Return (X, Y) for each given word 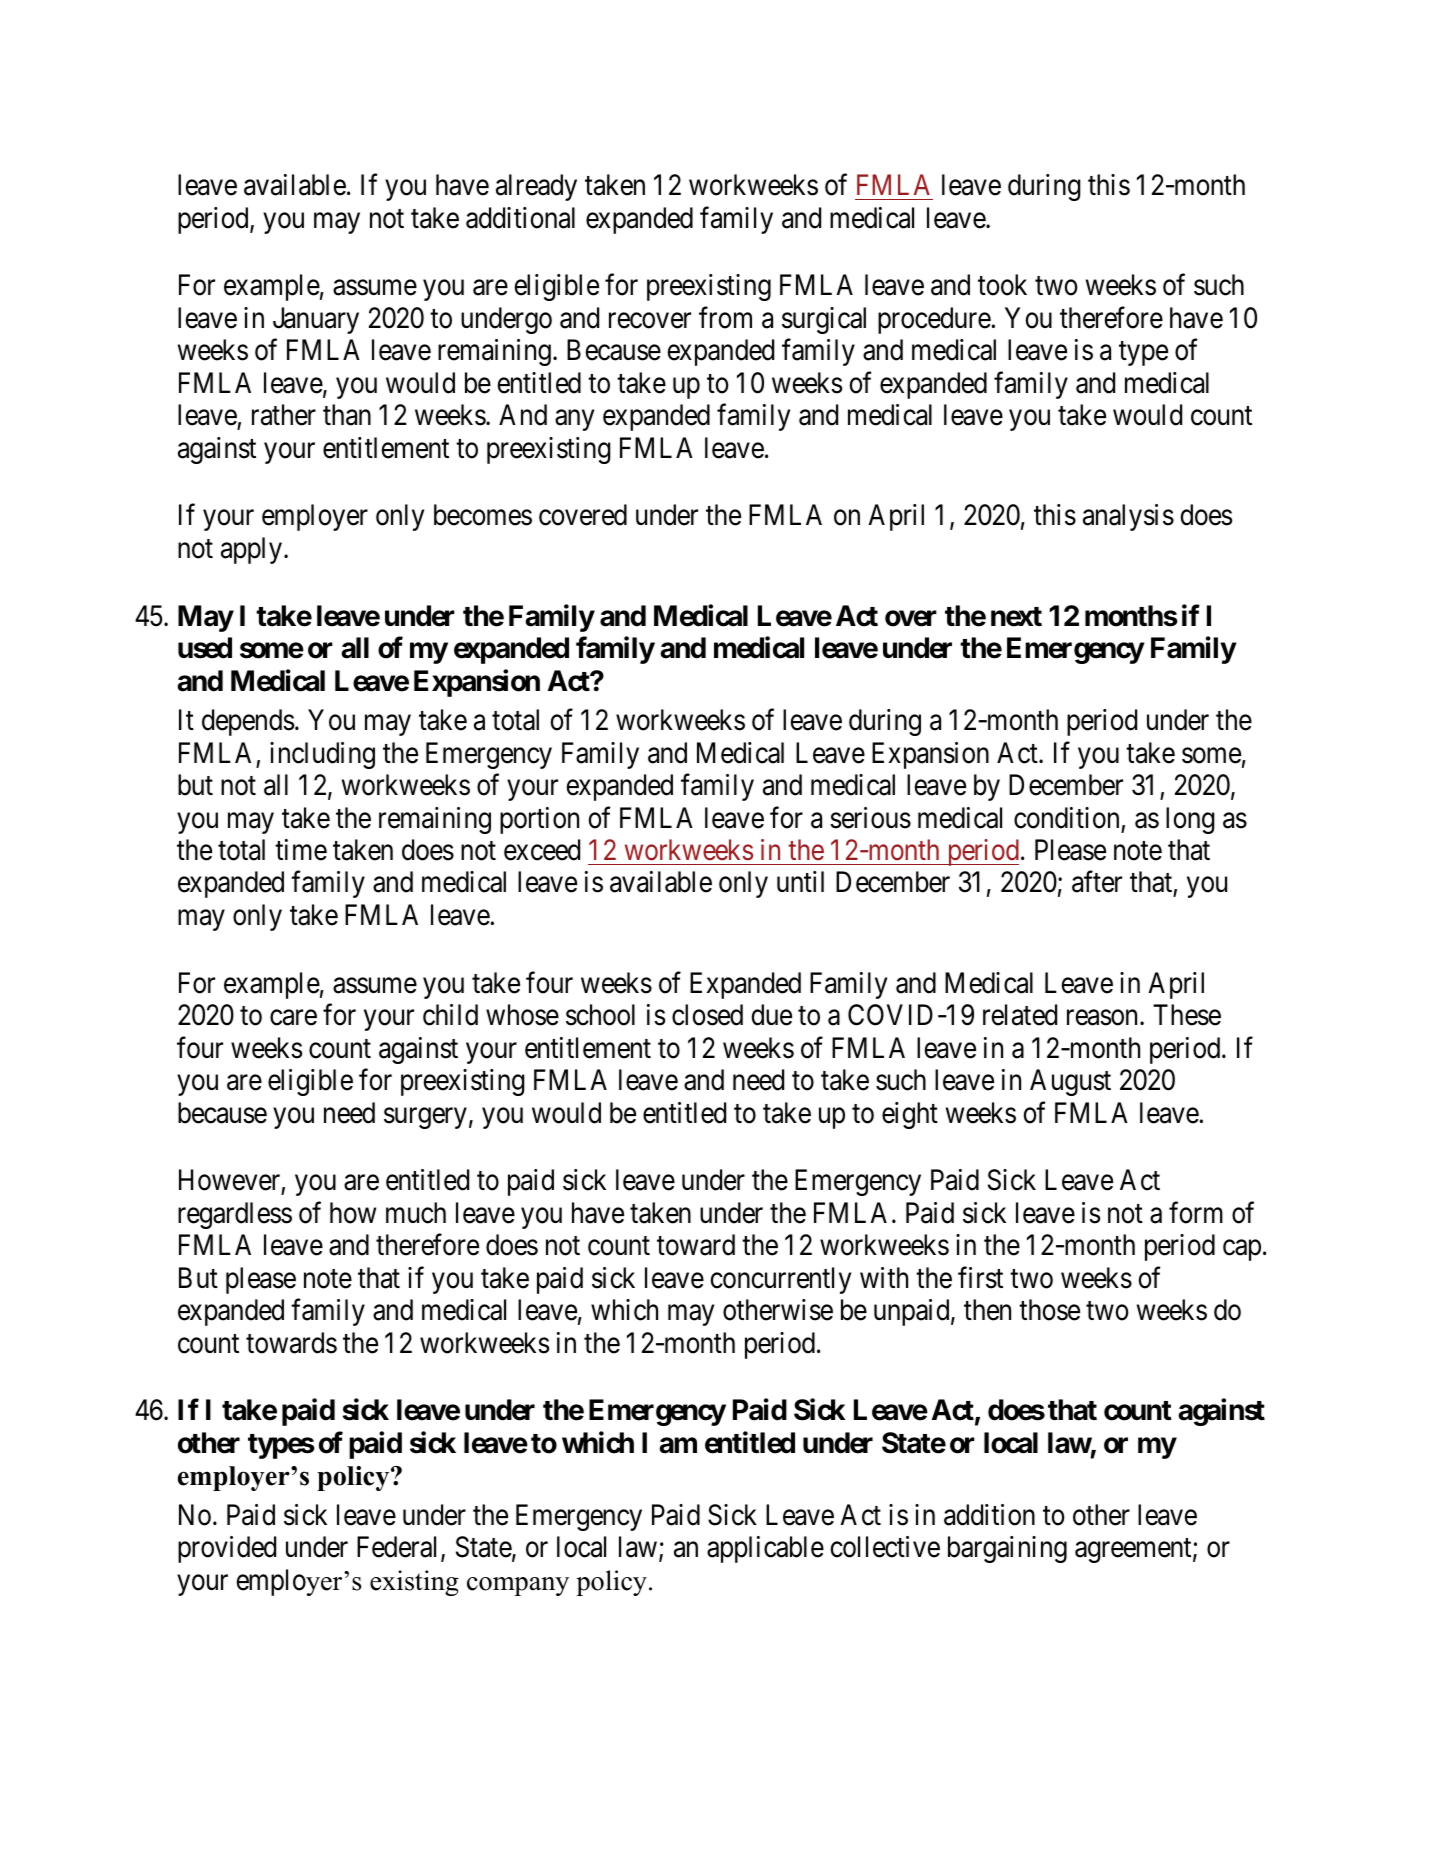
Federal (399, 1548)
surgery (425, 1118)
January (316, 320)
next (1016, 617)
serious (870, 818)
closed (707, 1015)
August (1070, 1082)
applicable (765, 1549)
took (1002, 285)
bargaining (1007, 1549)
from (725, 318)
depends (248, 722)
